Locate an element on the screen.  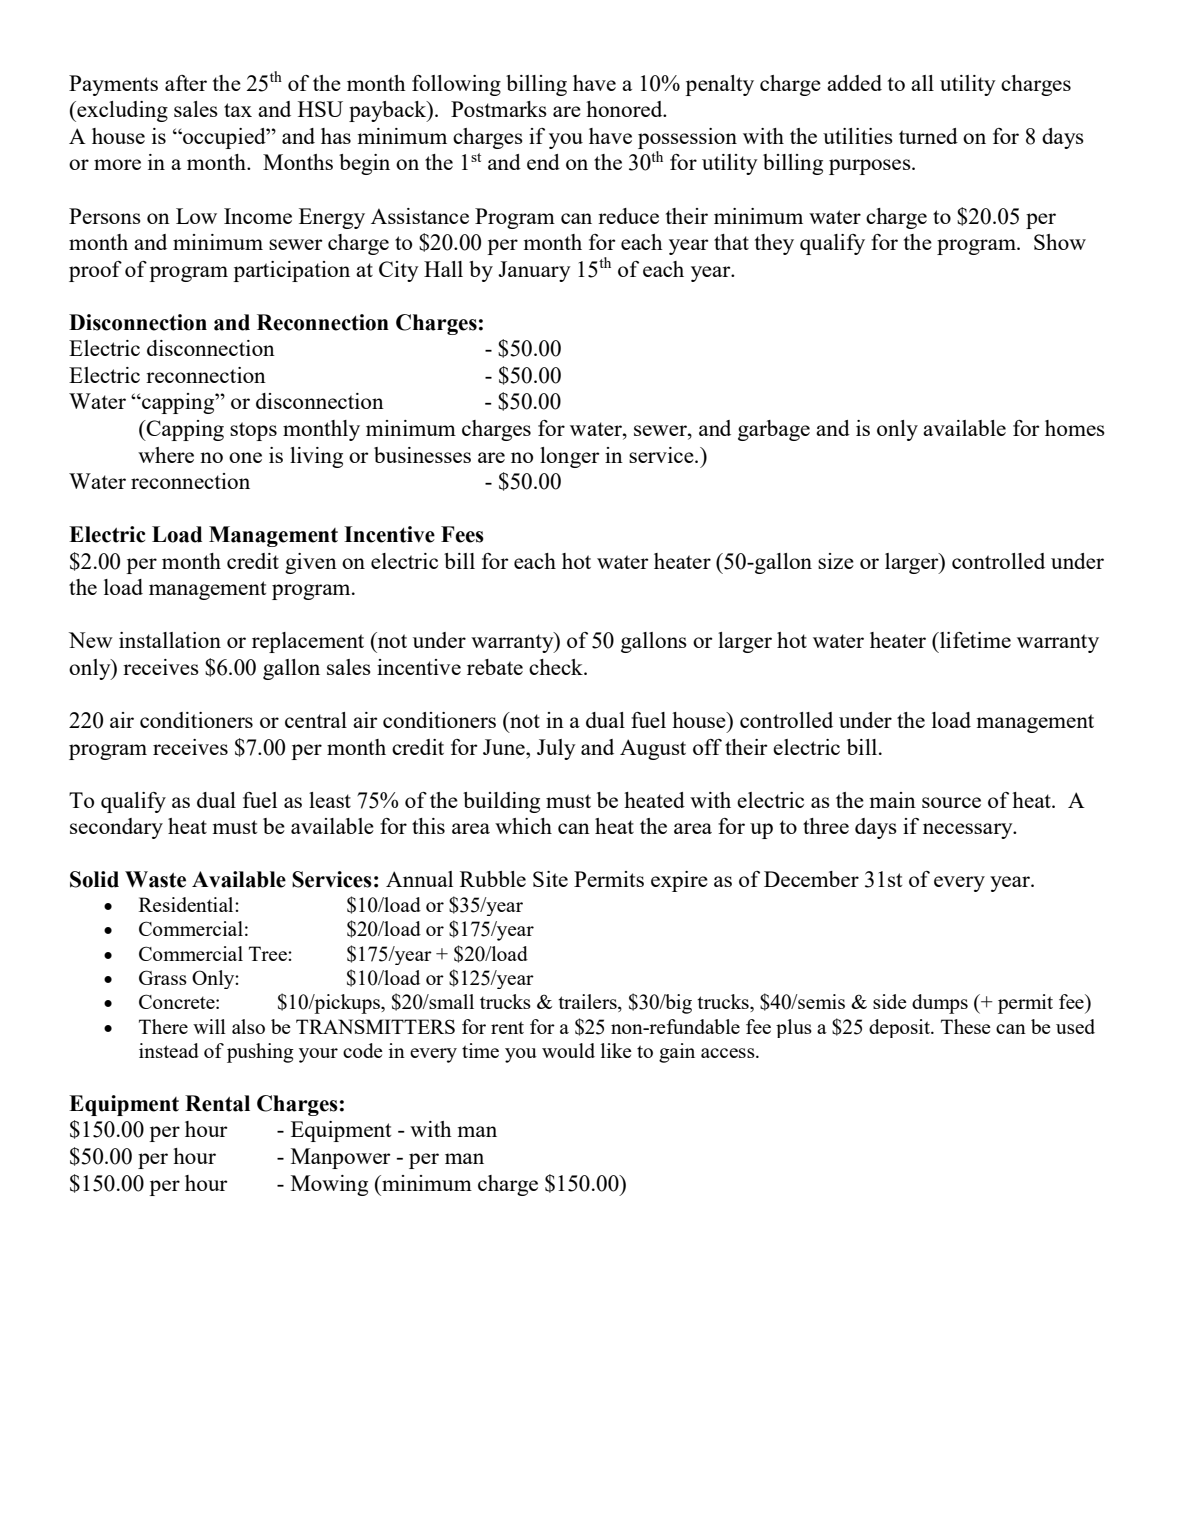
homes is located at coordinates (1075, 428).
